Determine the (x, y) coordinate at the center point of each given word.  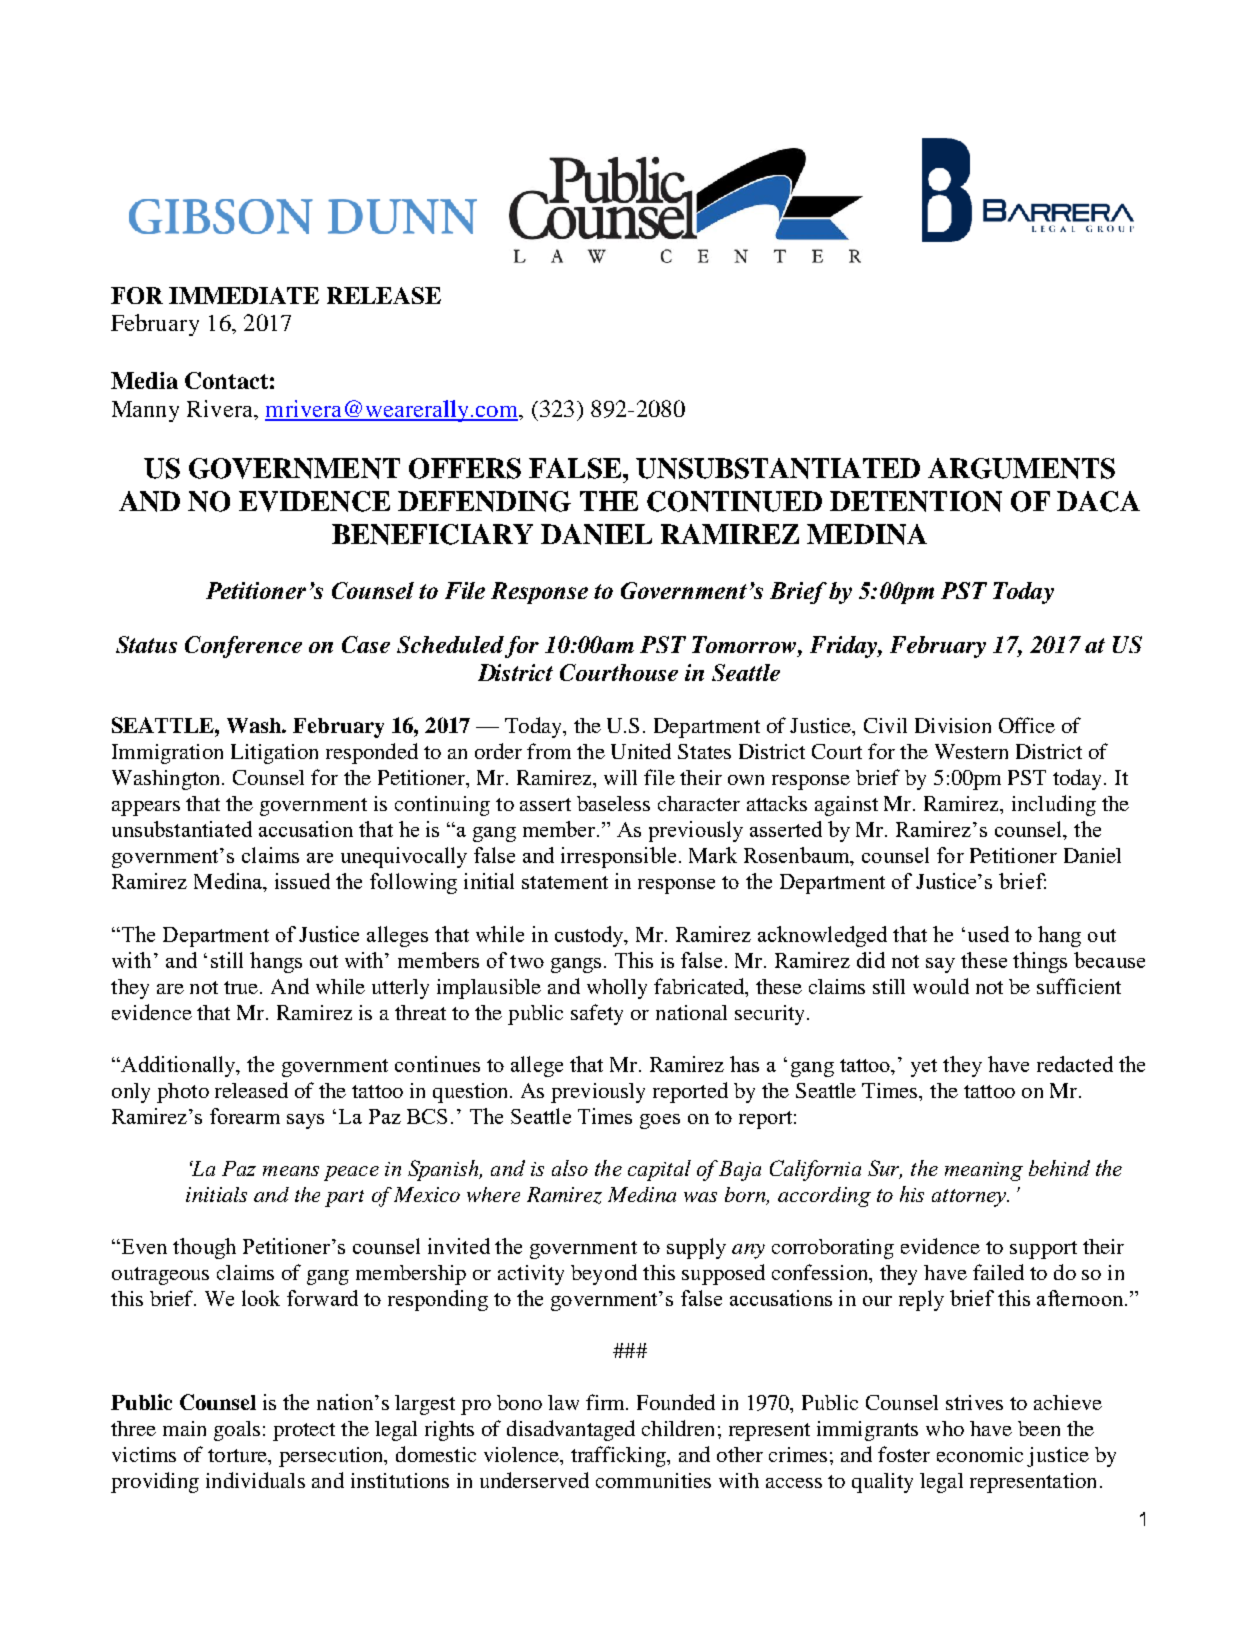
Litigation (274, 754)
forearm (245, 1116)
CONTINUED (734, 501)
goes (660, 1121)
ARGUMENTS (1021, 468)
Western (971, 751)
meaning (984, 1171)
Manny (145, 411)
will (620, 777)
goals (237, 1431)
